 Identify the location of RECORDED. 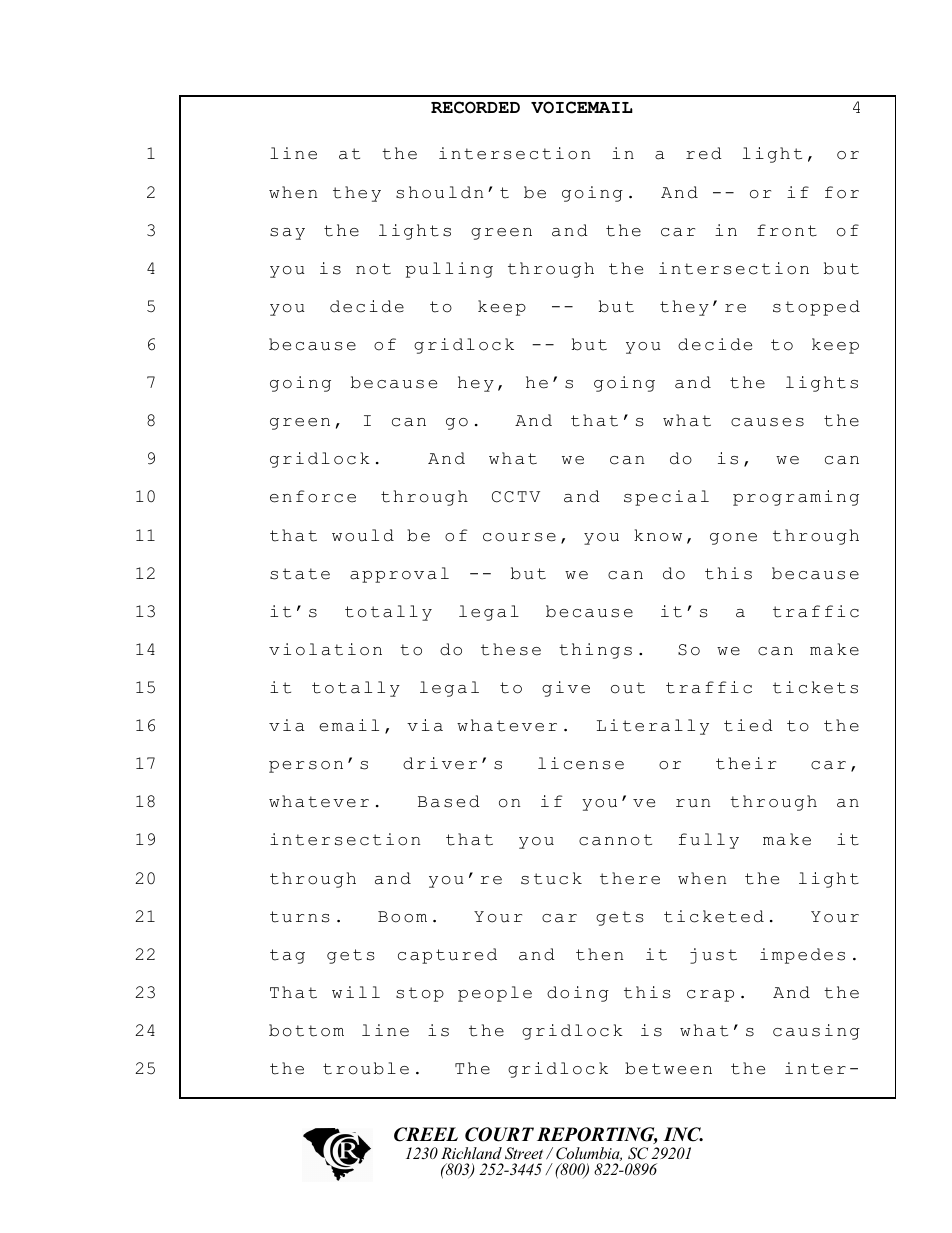
(475, 107).
